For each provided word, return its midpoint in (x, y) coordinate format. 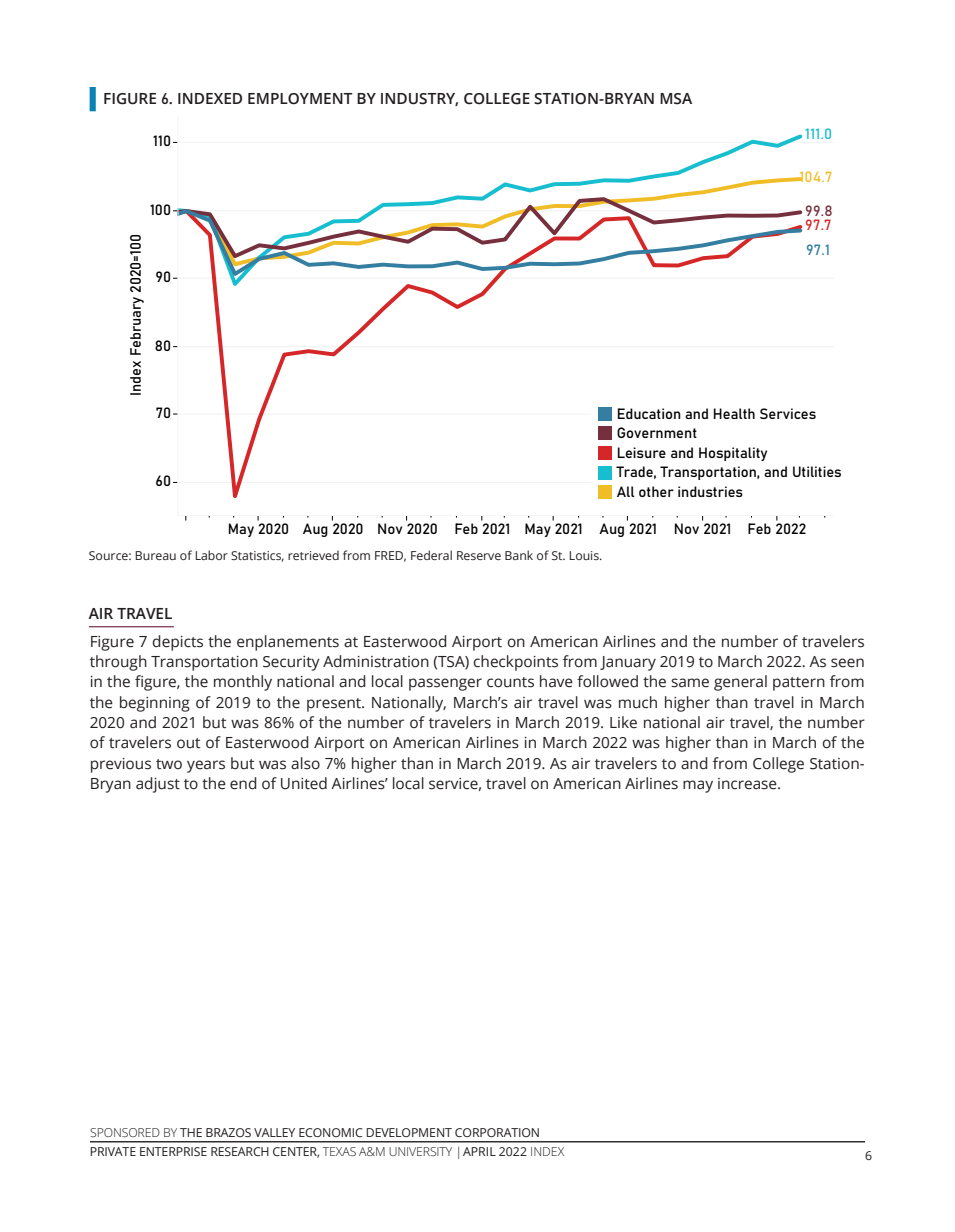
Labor (211, 555)
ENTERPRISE (173, 1151)
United (304, 783)
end (243, 783)
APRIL (479, 1151)
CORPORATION (497, 1132)
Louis (585, 555)
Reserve (479, 555)
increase (748, 784)
